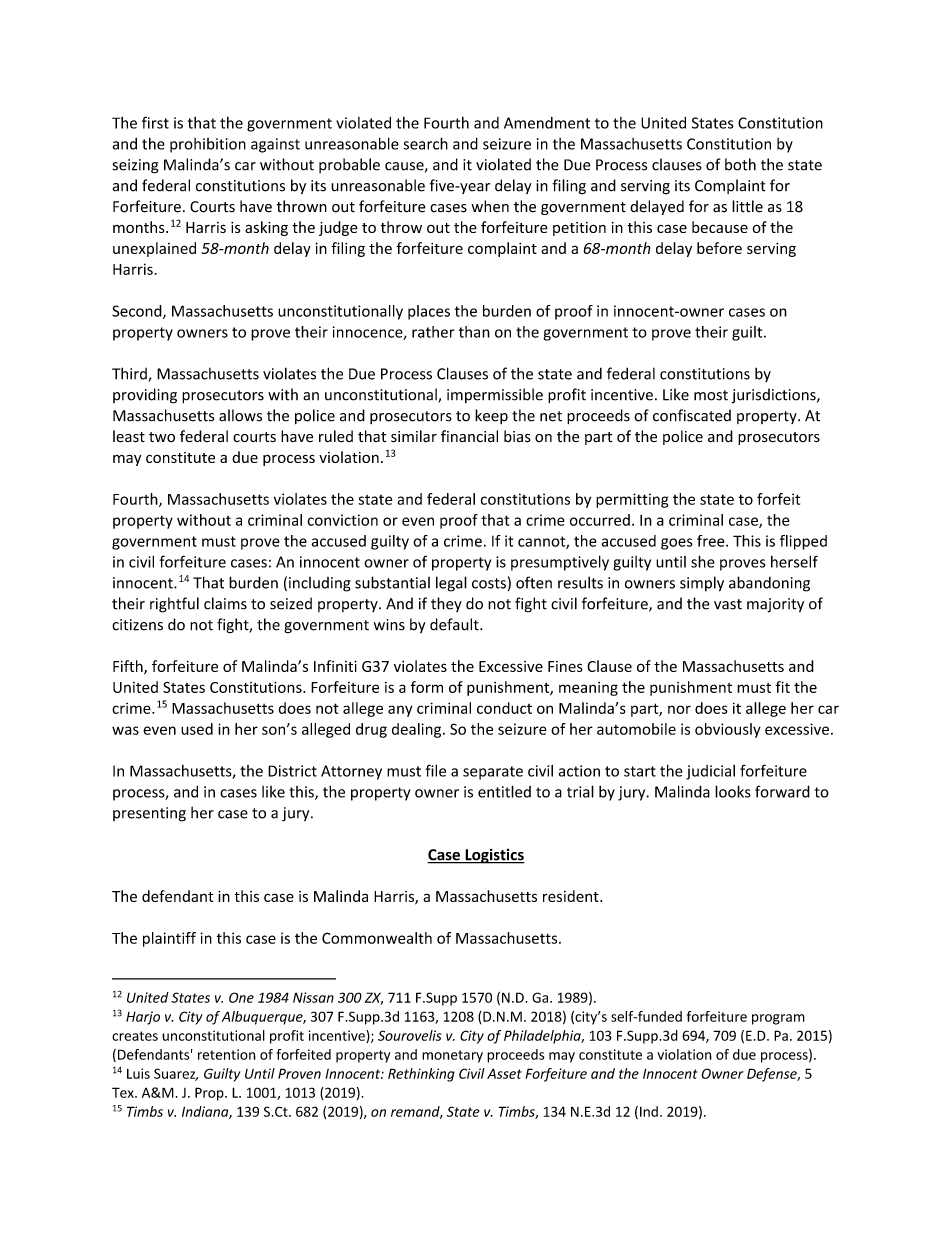 Image resolution: width=952 pixels, height=1233 pixels. Describe the element at coordinates (227, 1054) in the document. I see `retention` at that location.
